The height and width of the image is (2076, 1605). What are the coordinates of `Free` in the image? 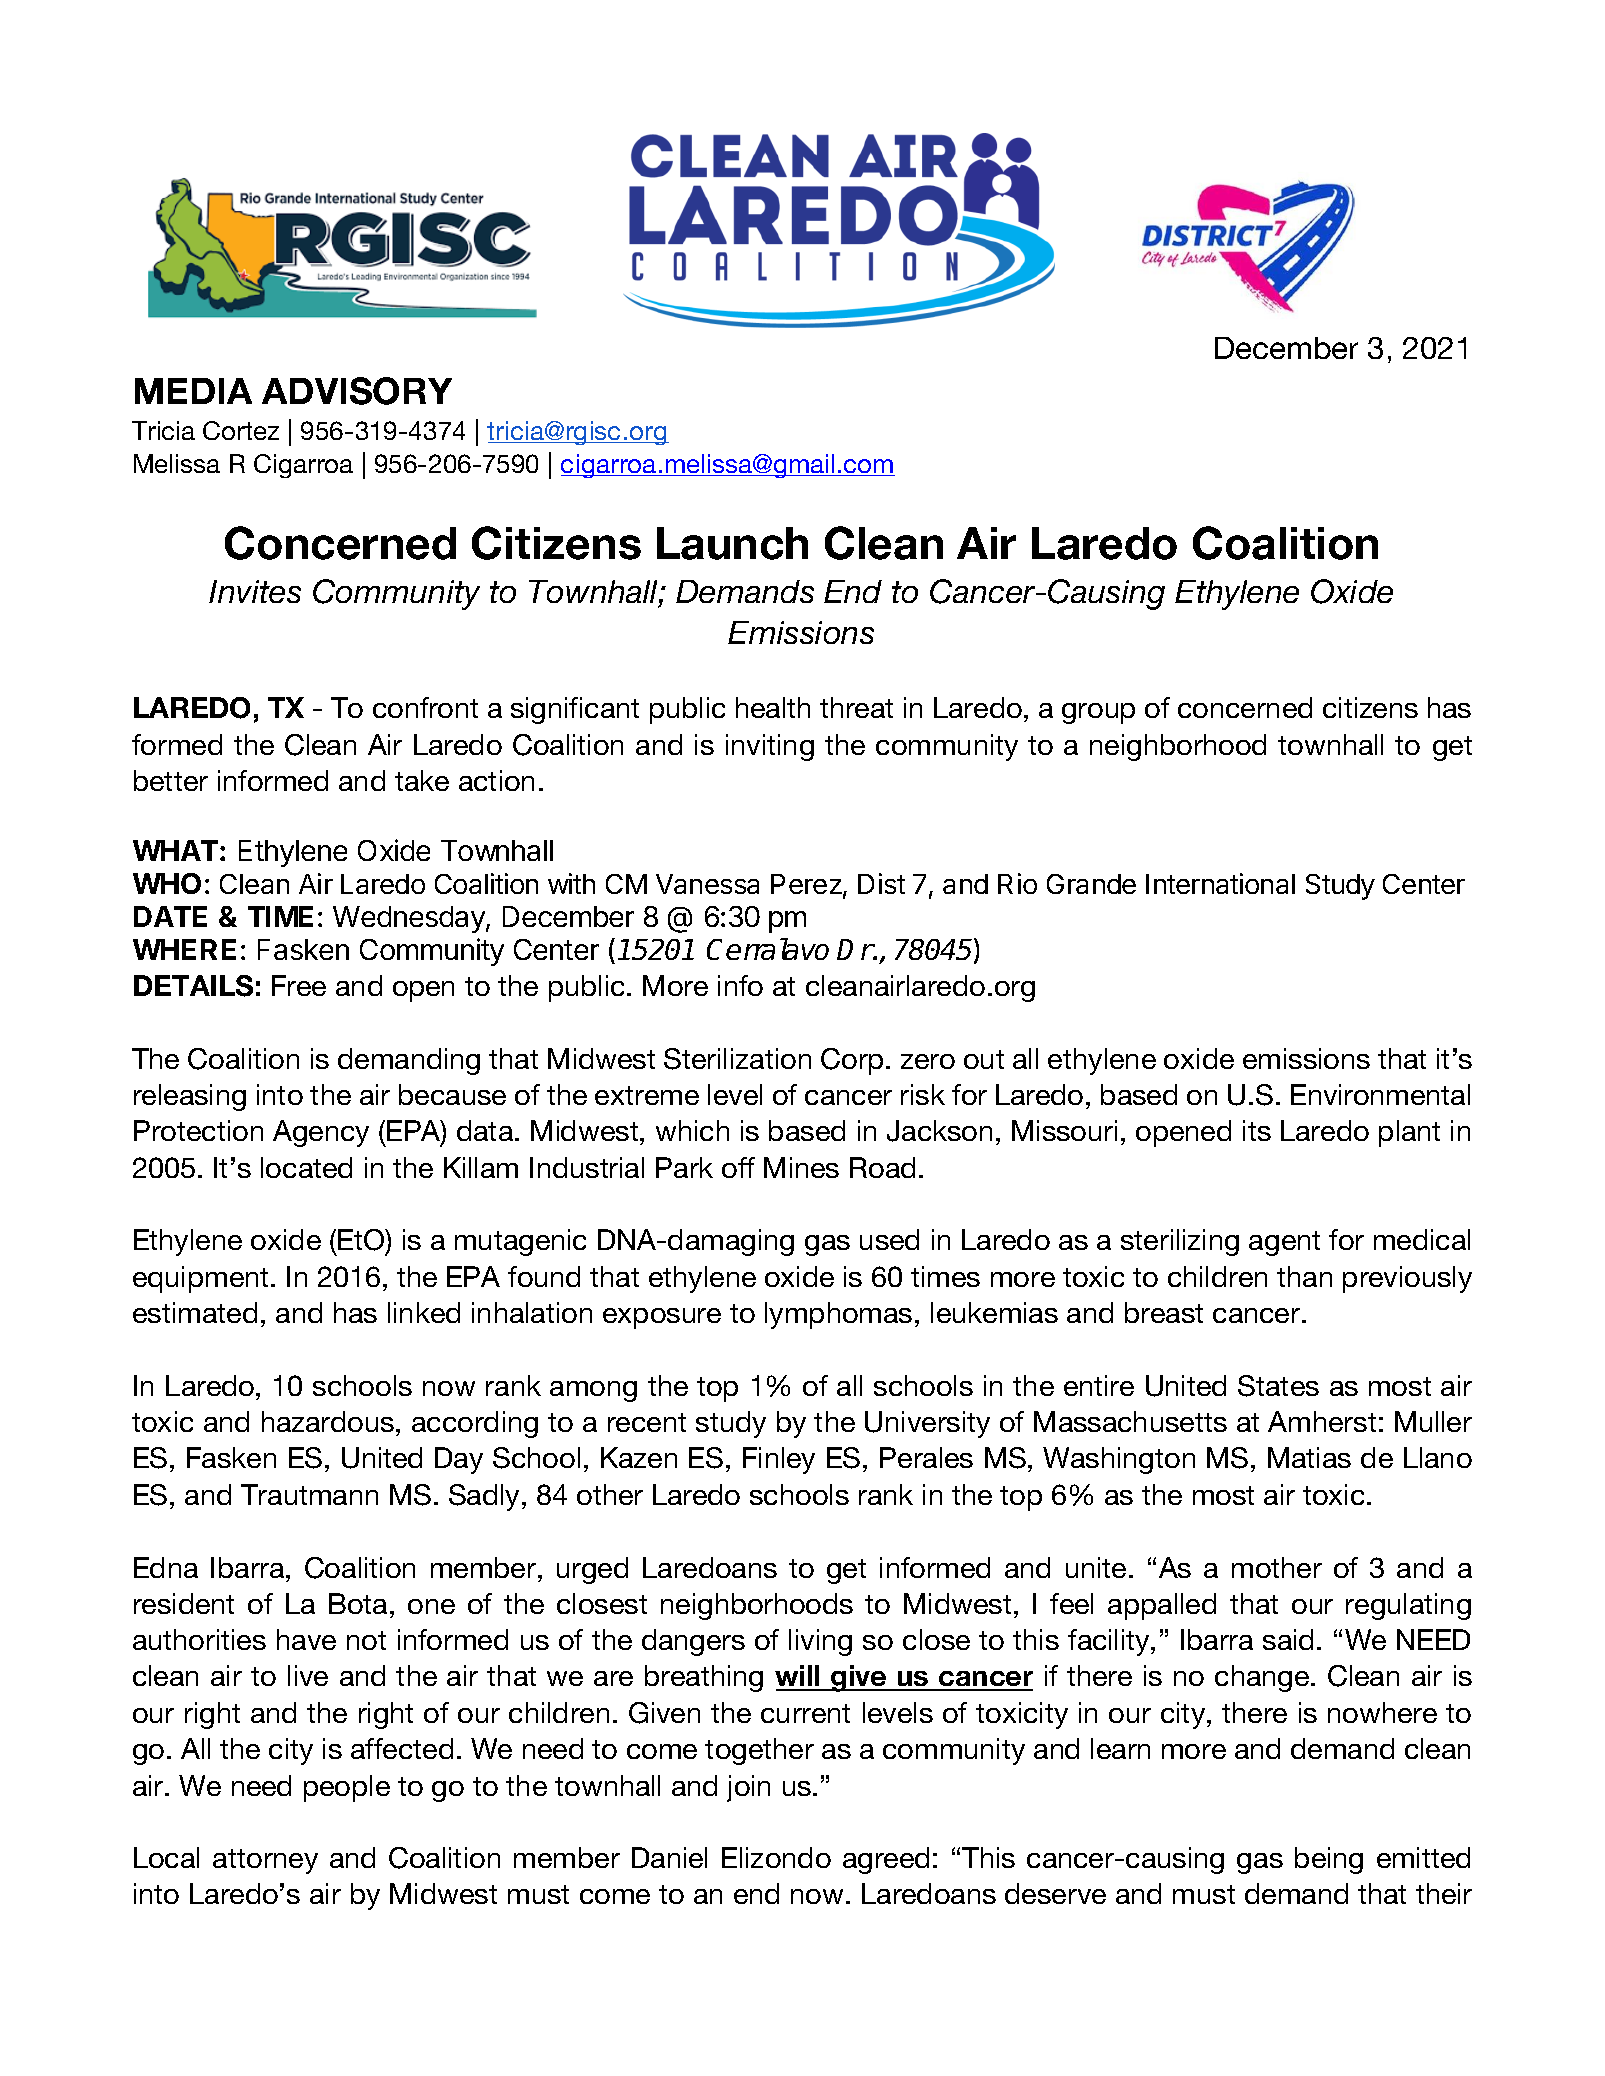 It's located at (299, 985).
